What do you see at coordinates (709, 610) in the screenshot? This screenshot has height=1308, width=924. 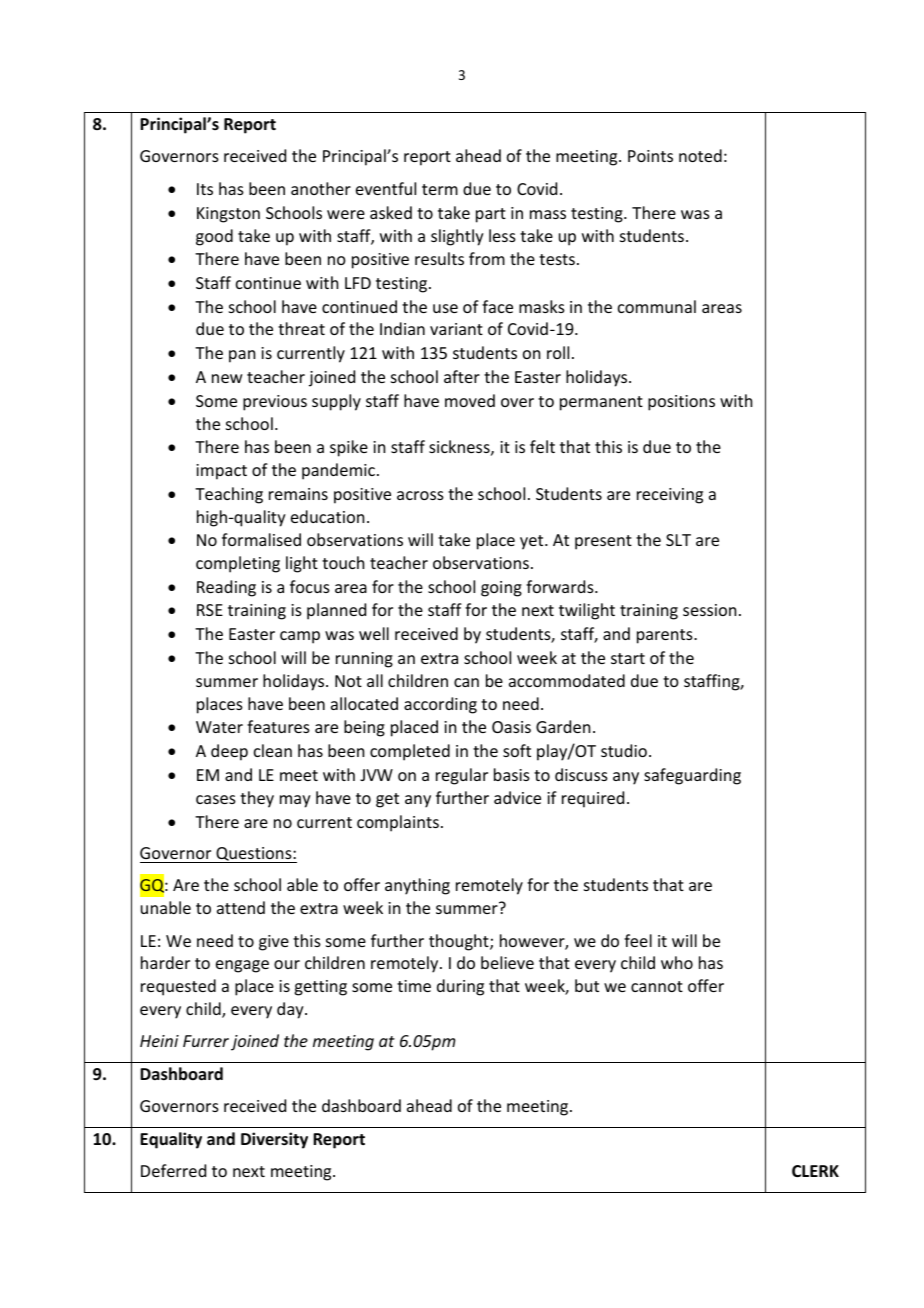 I see `session` at bounding box center [709, 610].
